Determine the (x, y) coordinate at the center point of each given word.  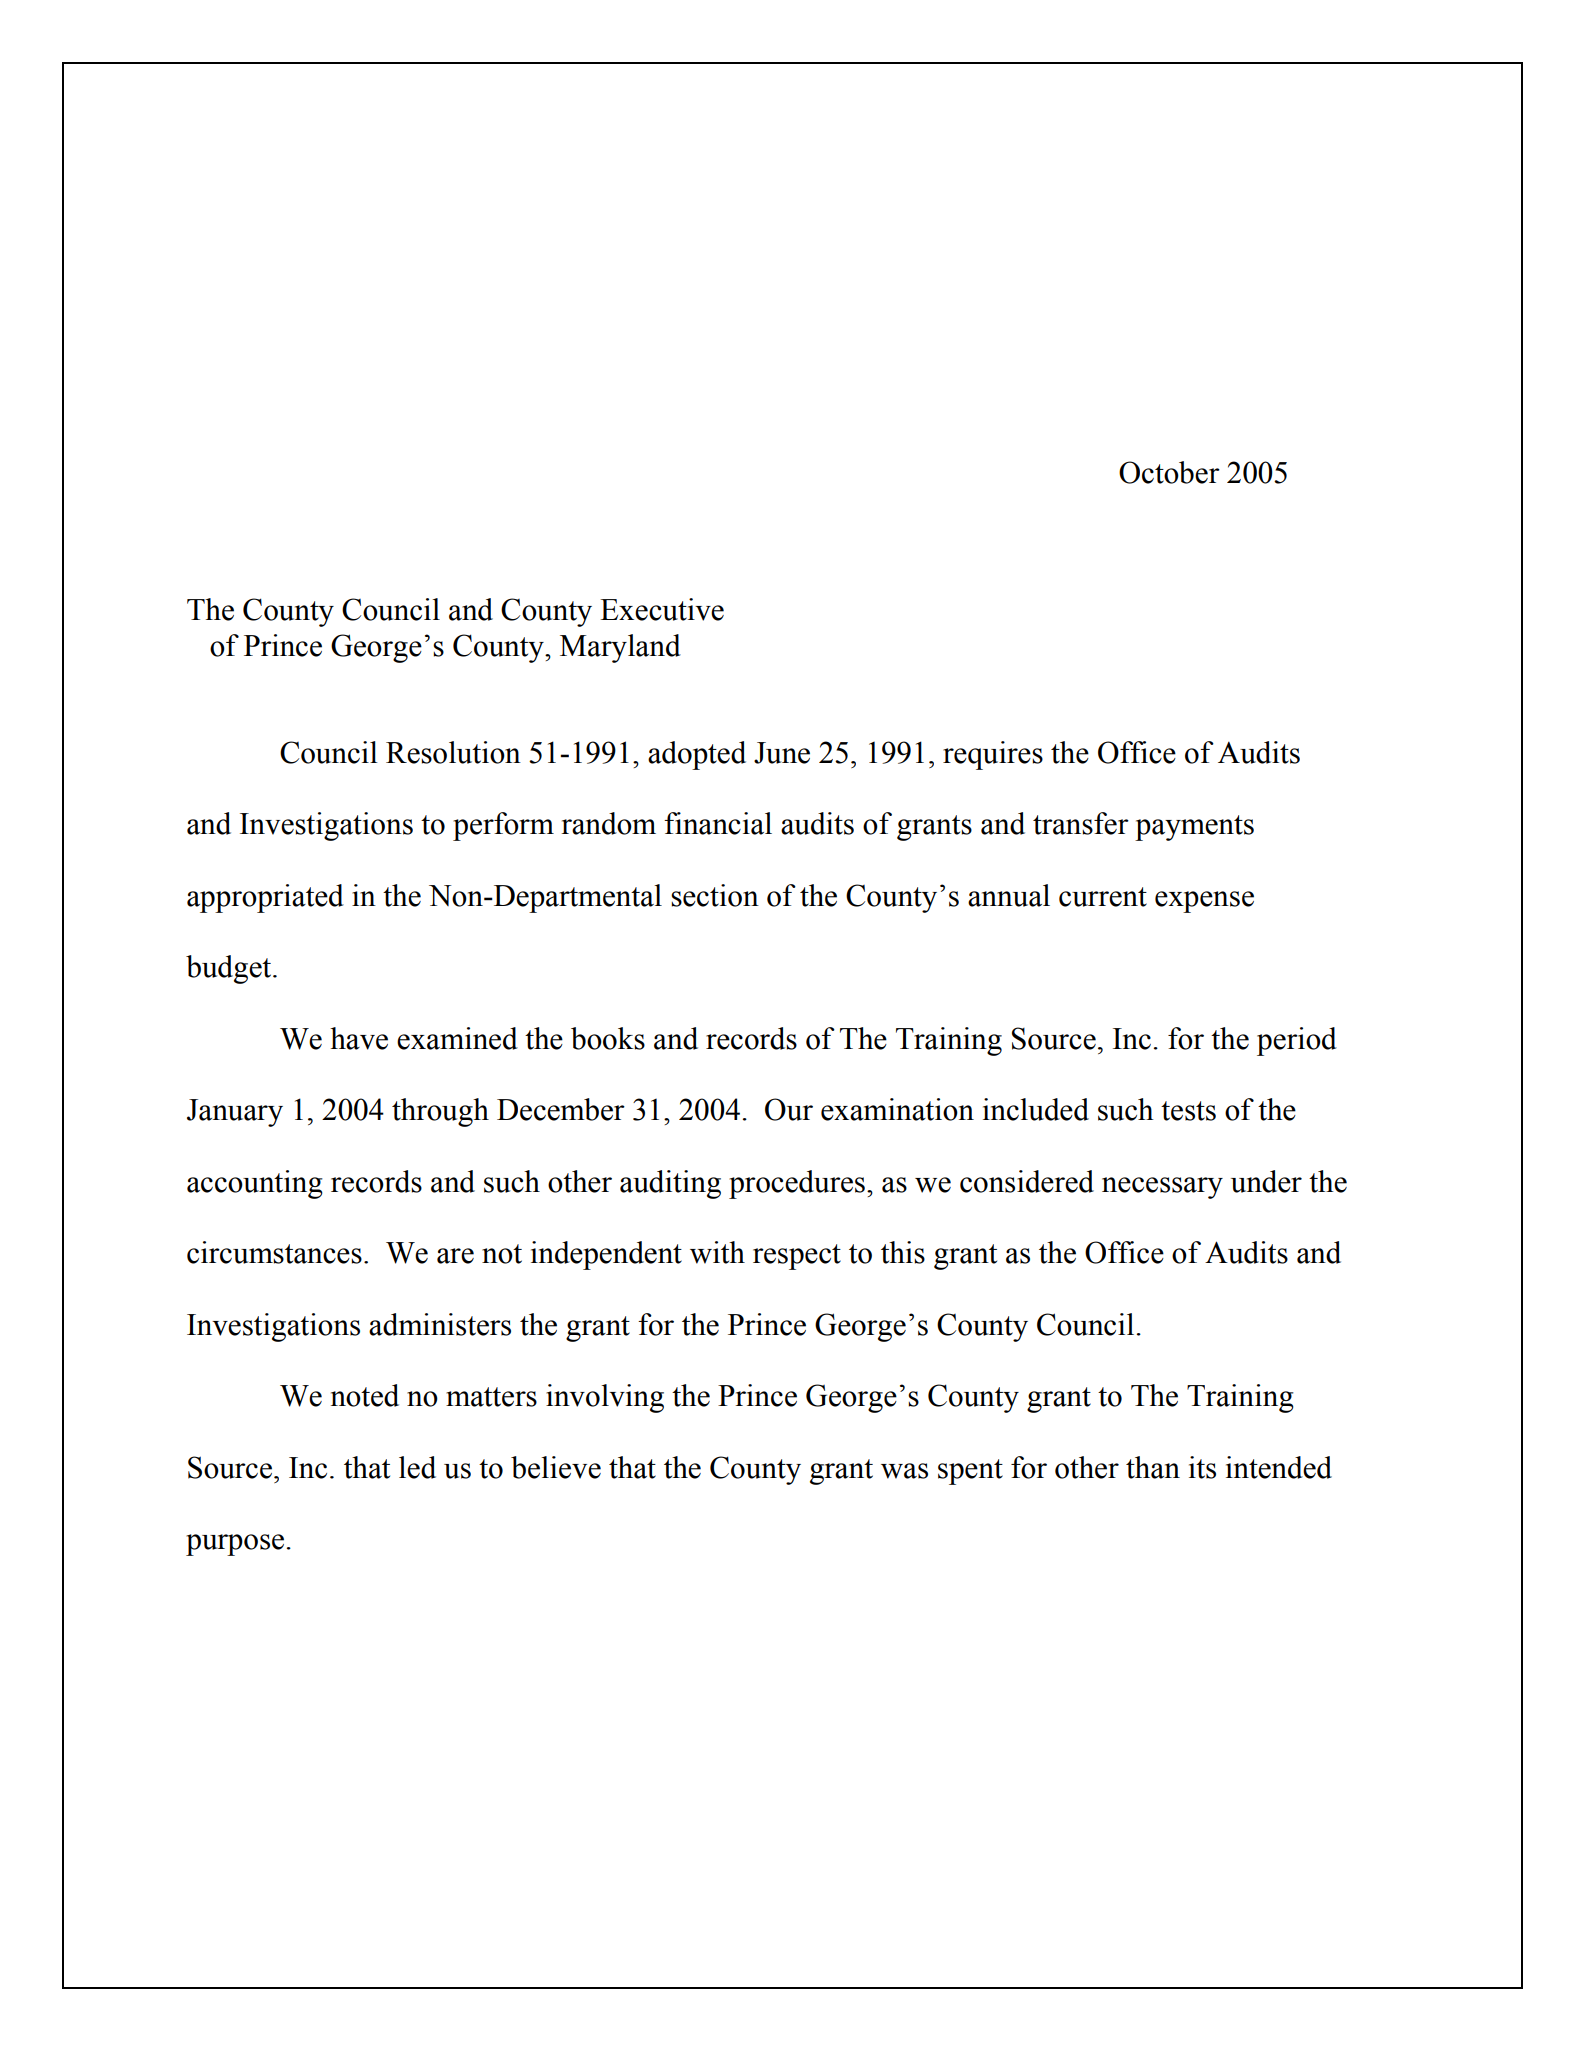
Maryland (620, 648)
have (359, 1038)
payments (1194, 828)
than (1153, 1467)
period (1297, 1041)
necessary (1162, 1188)
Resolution (453, 752)
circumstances (274, 1252)
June (782, 753)
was (904, 1471)
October (1169, 472)
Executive (662, 609)
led (417, 1467)
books (608, 1038)
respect (797, 1257)
